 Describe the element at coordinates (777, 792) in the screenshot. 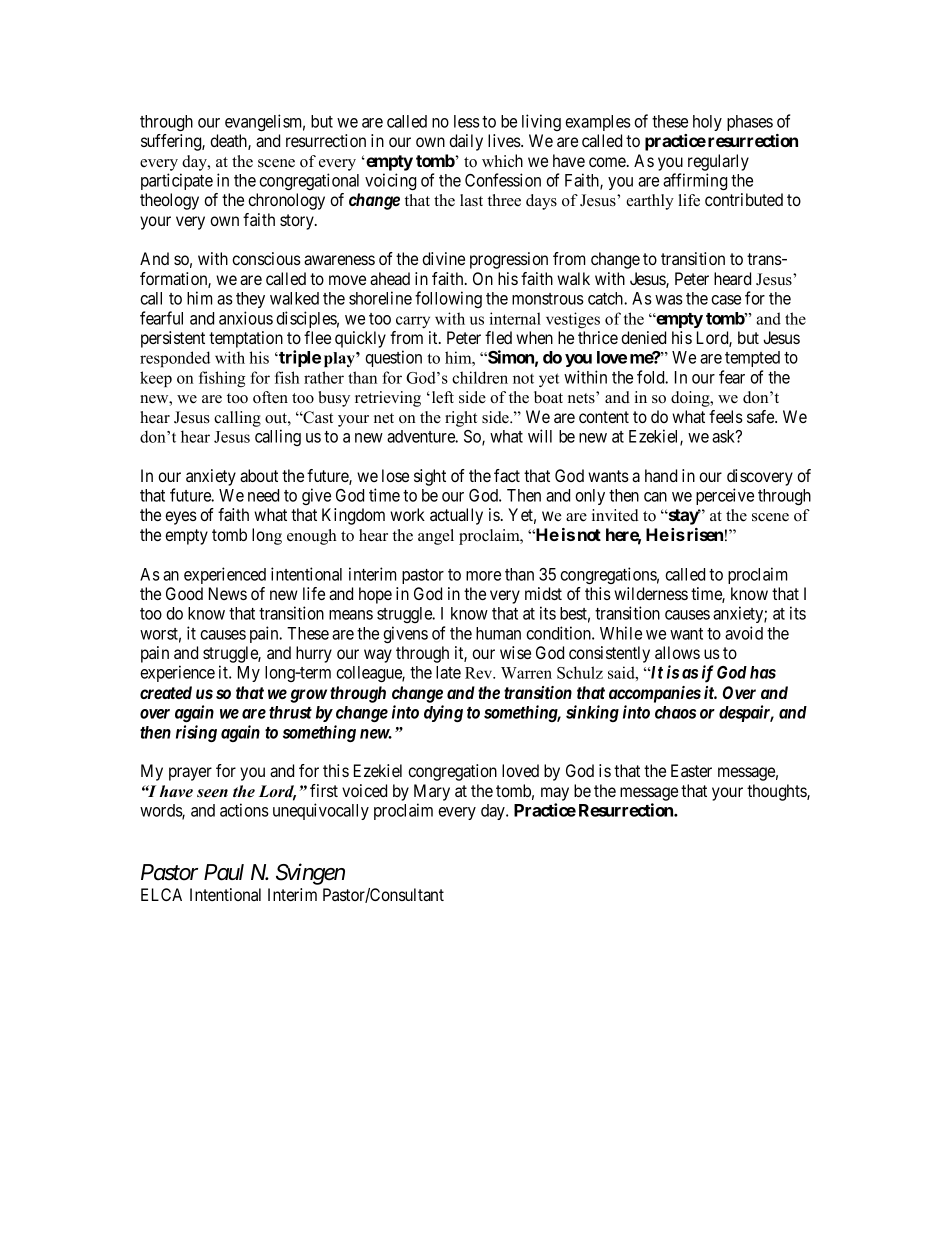

I see `thoughts` at that location.
